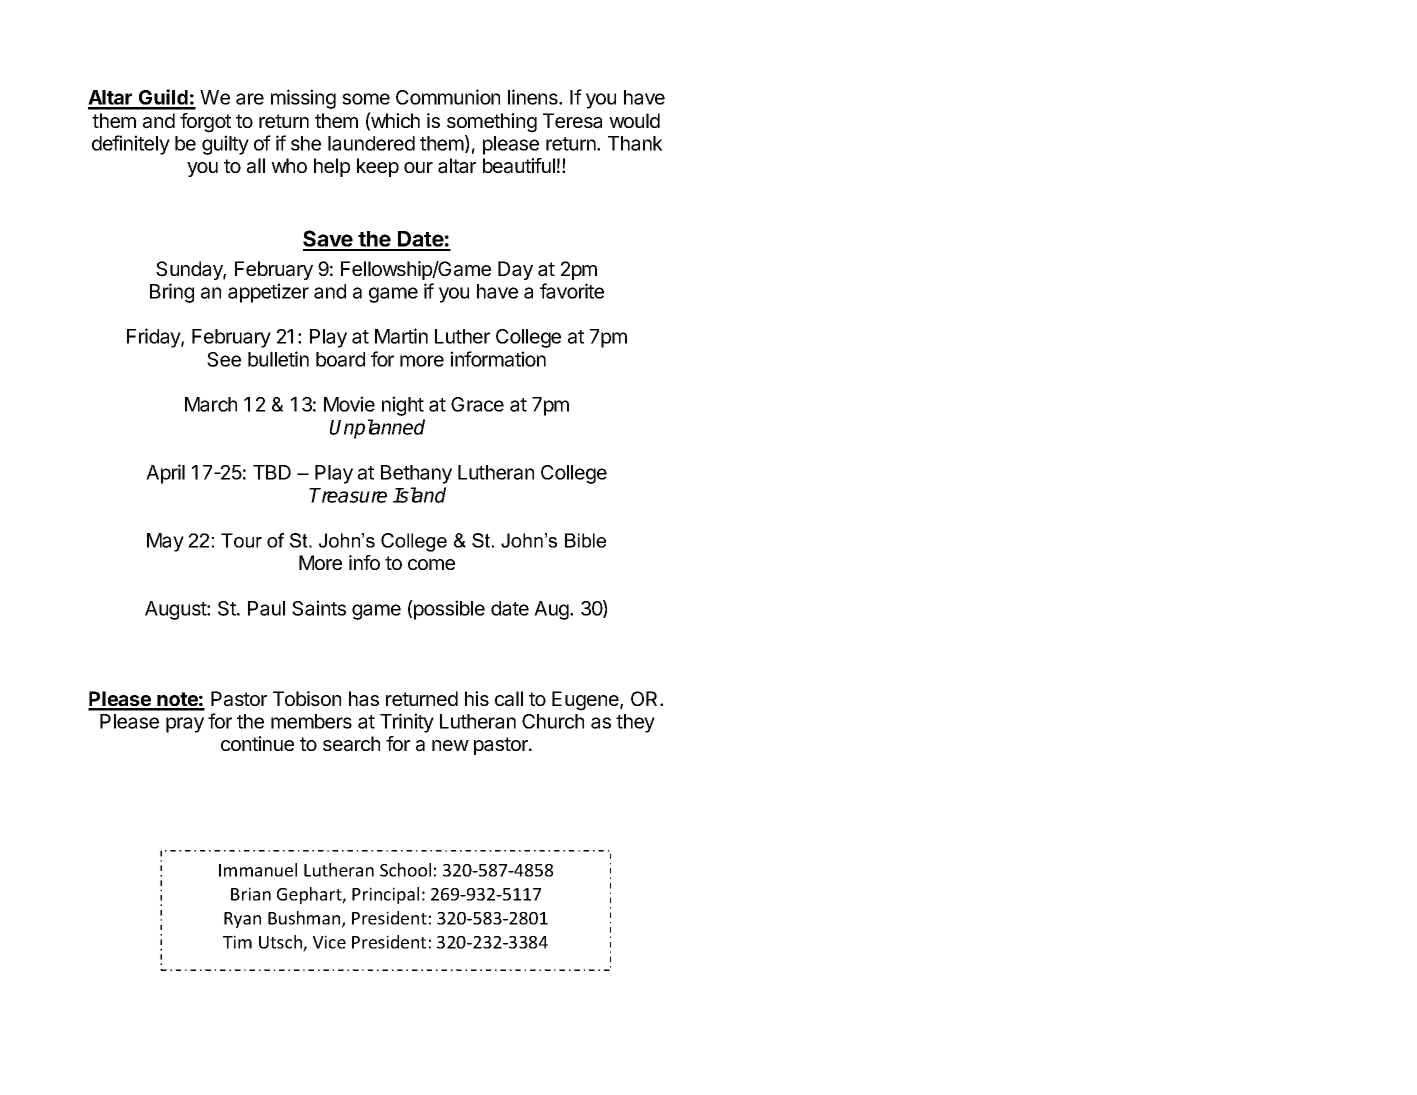 The image size is (1417, 1095). I want to click on forgot, so click(205, 123).
